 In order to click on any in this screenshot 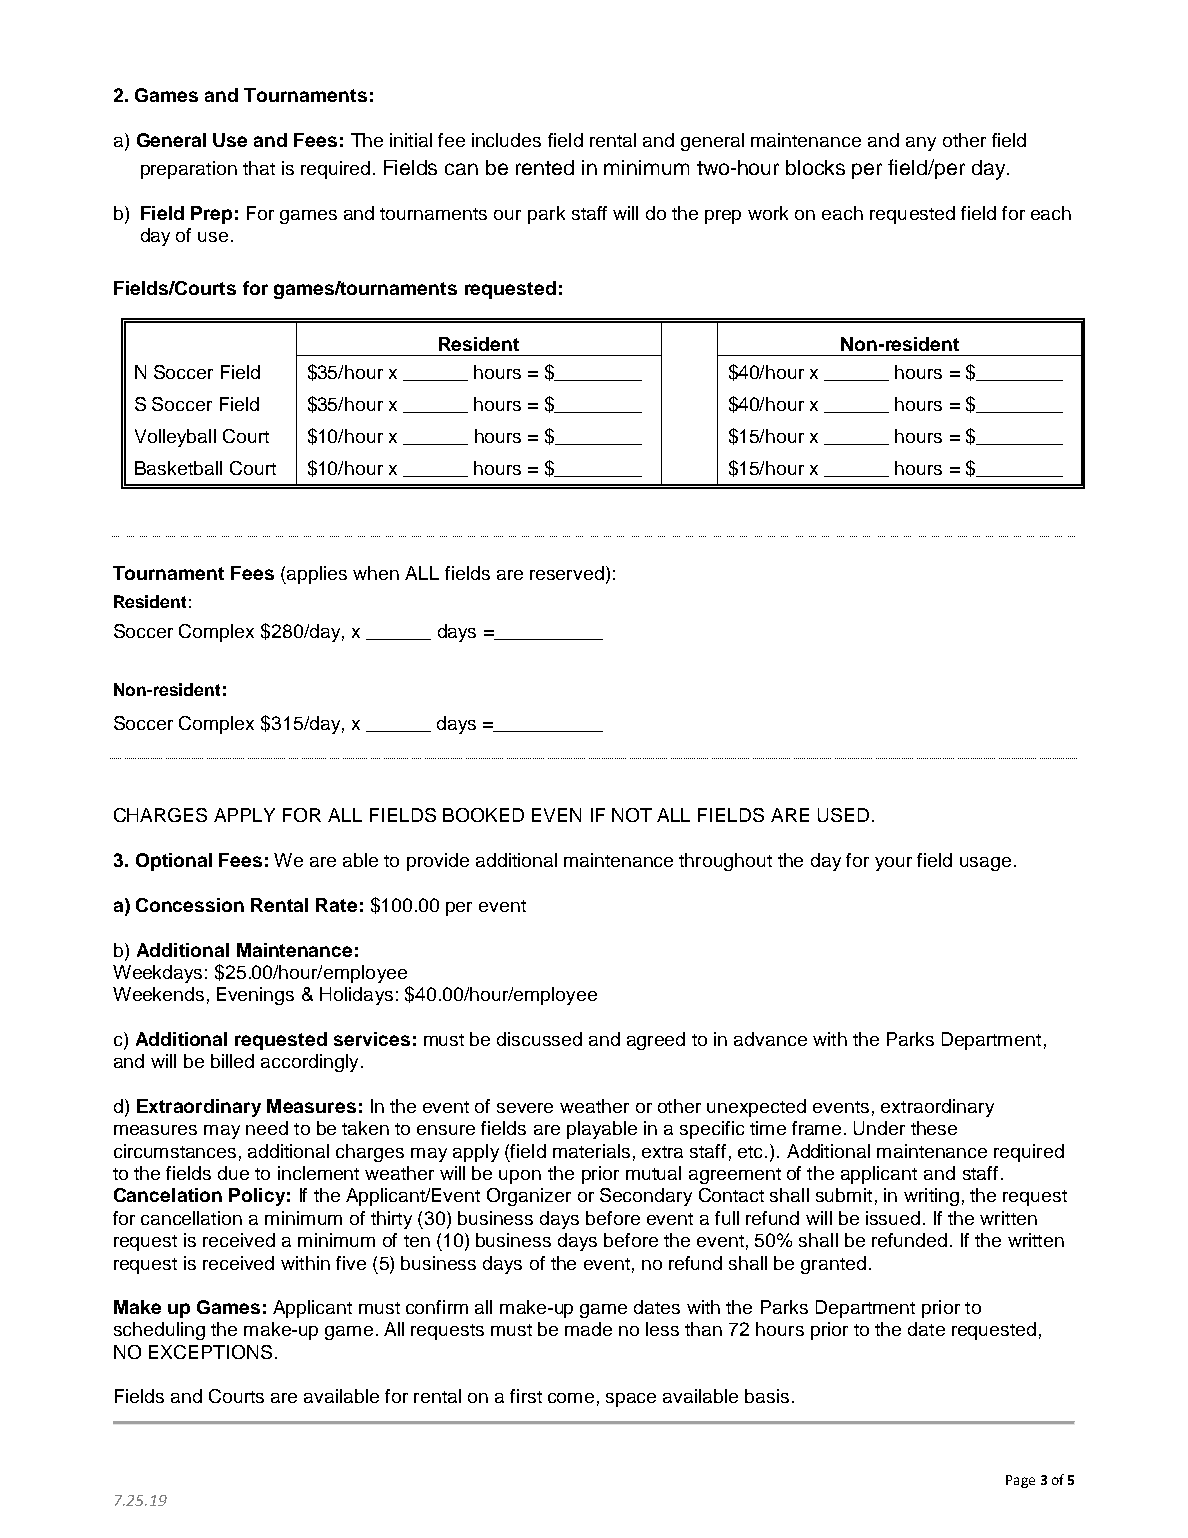, I will do `click(921, 144)`.
